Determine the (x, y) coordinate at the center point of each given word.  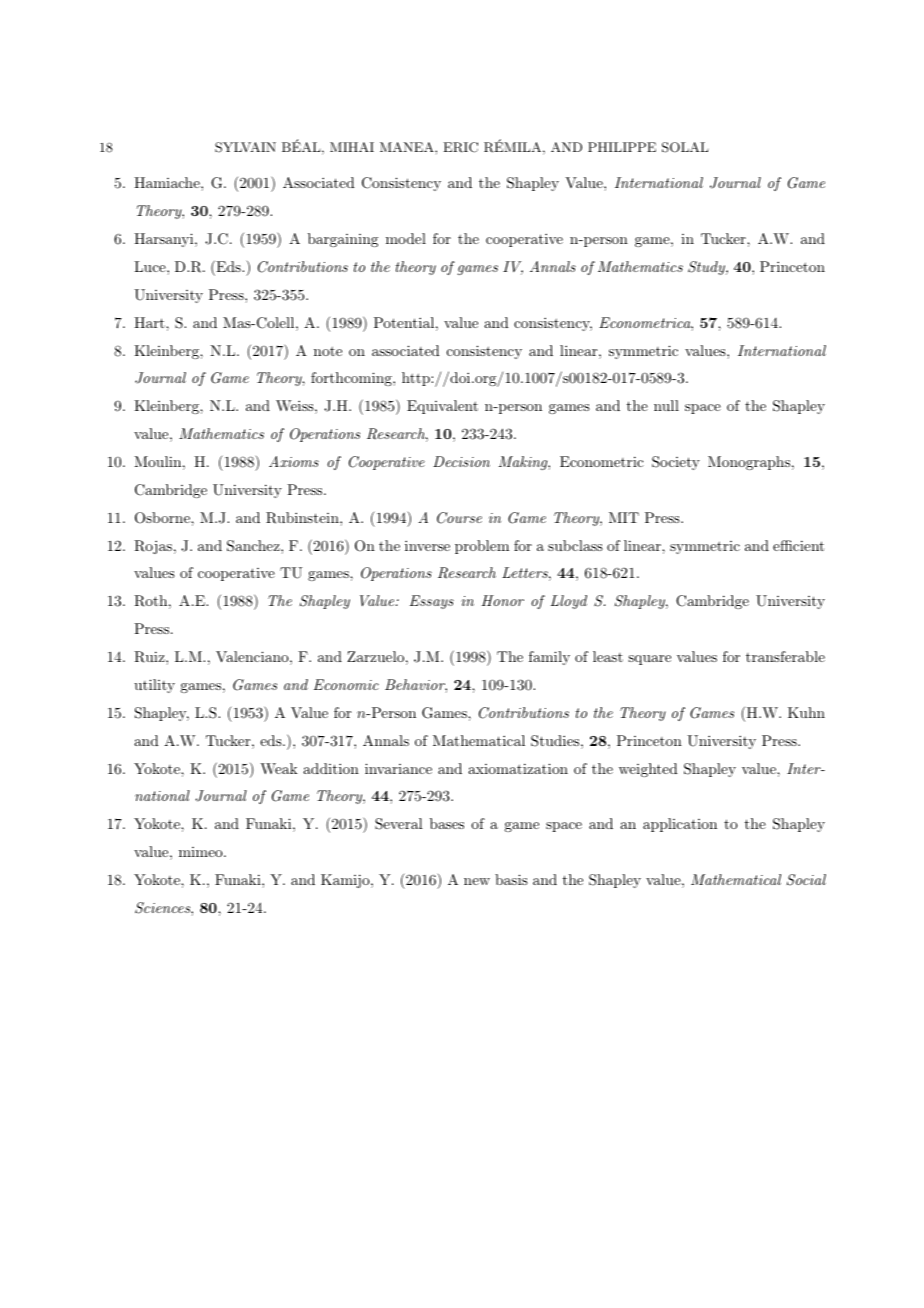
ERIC (460, 147)
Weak (279, 768)
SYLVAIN (245, 147)
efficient (798, 545)
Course (459, 518)
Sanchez (254, 546)
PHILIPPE (622, 147)
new (477, 881)
